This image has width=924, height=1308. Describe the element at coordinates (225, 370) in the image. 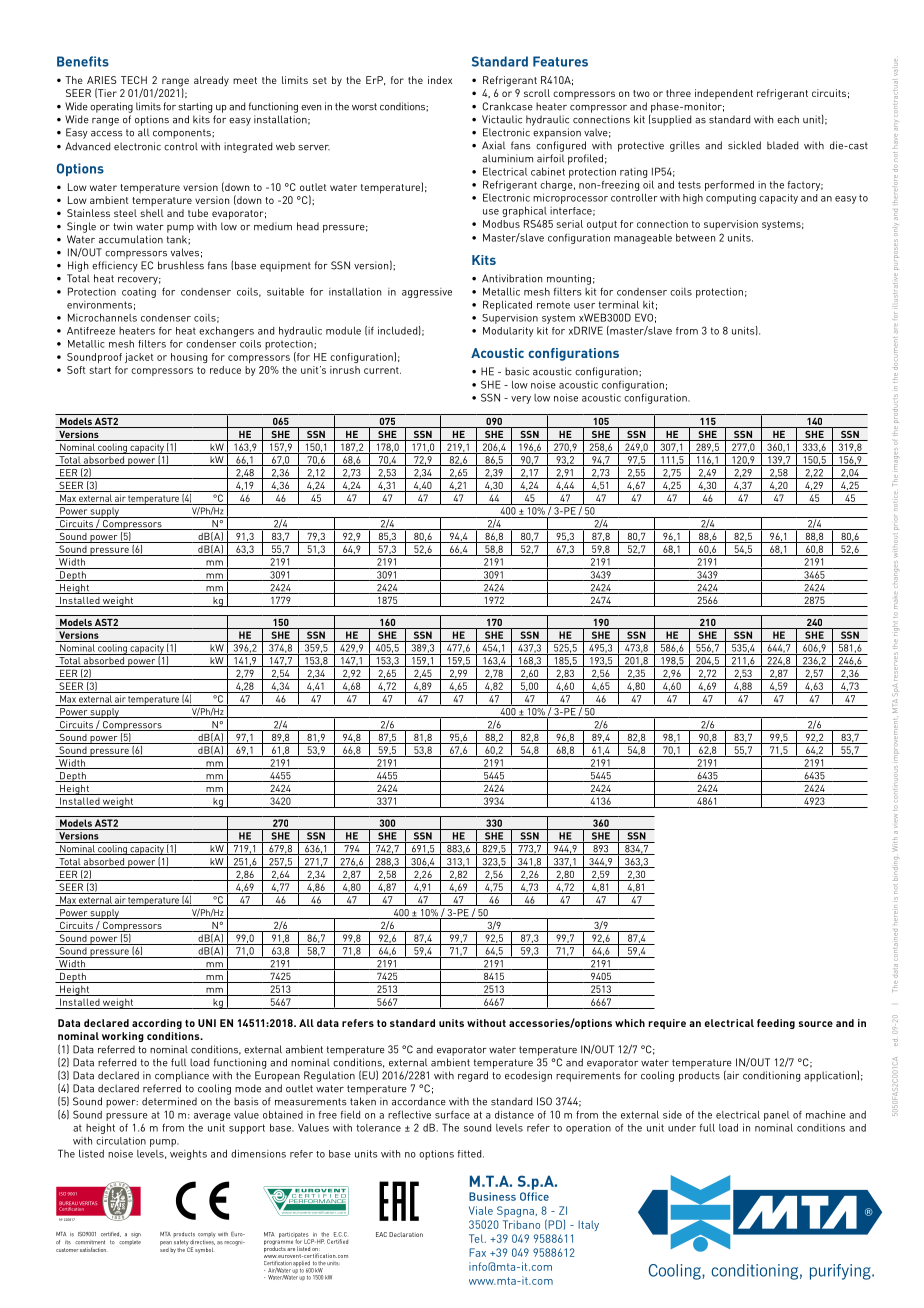

I see `reduce` at that location.
